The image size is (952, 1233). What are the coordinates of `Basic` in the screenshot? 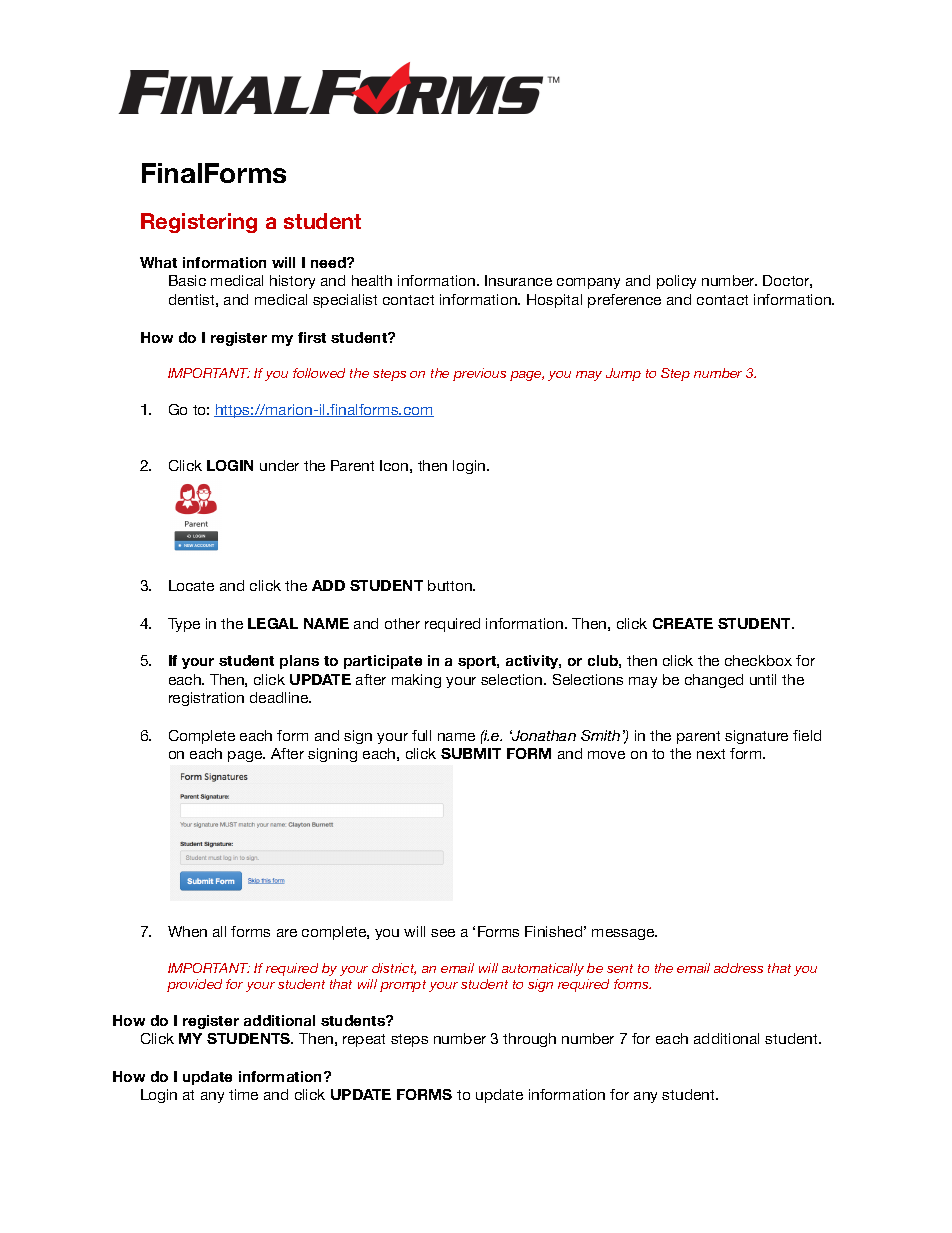 It's located at (187, 280).
